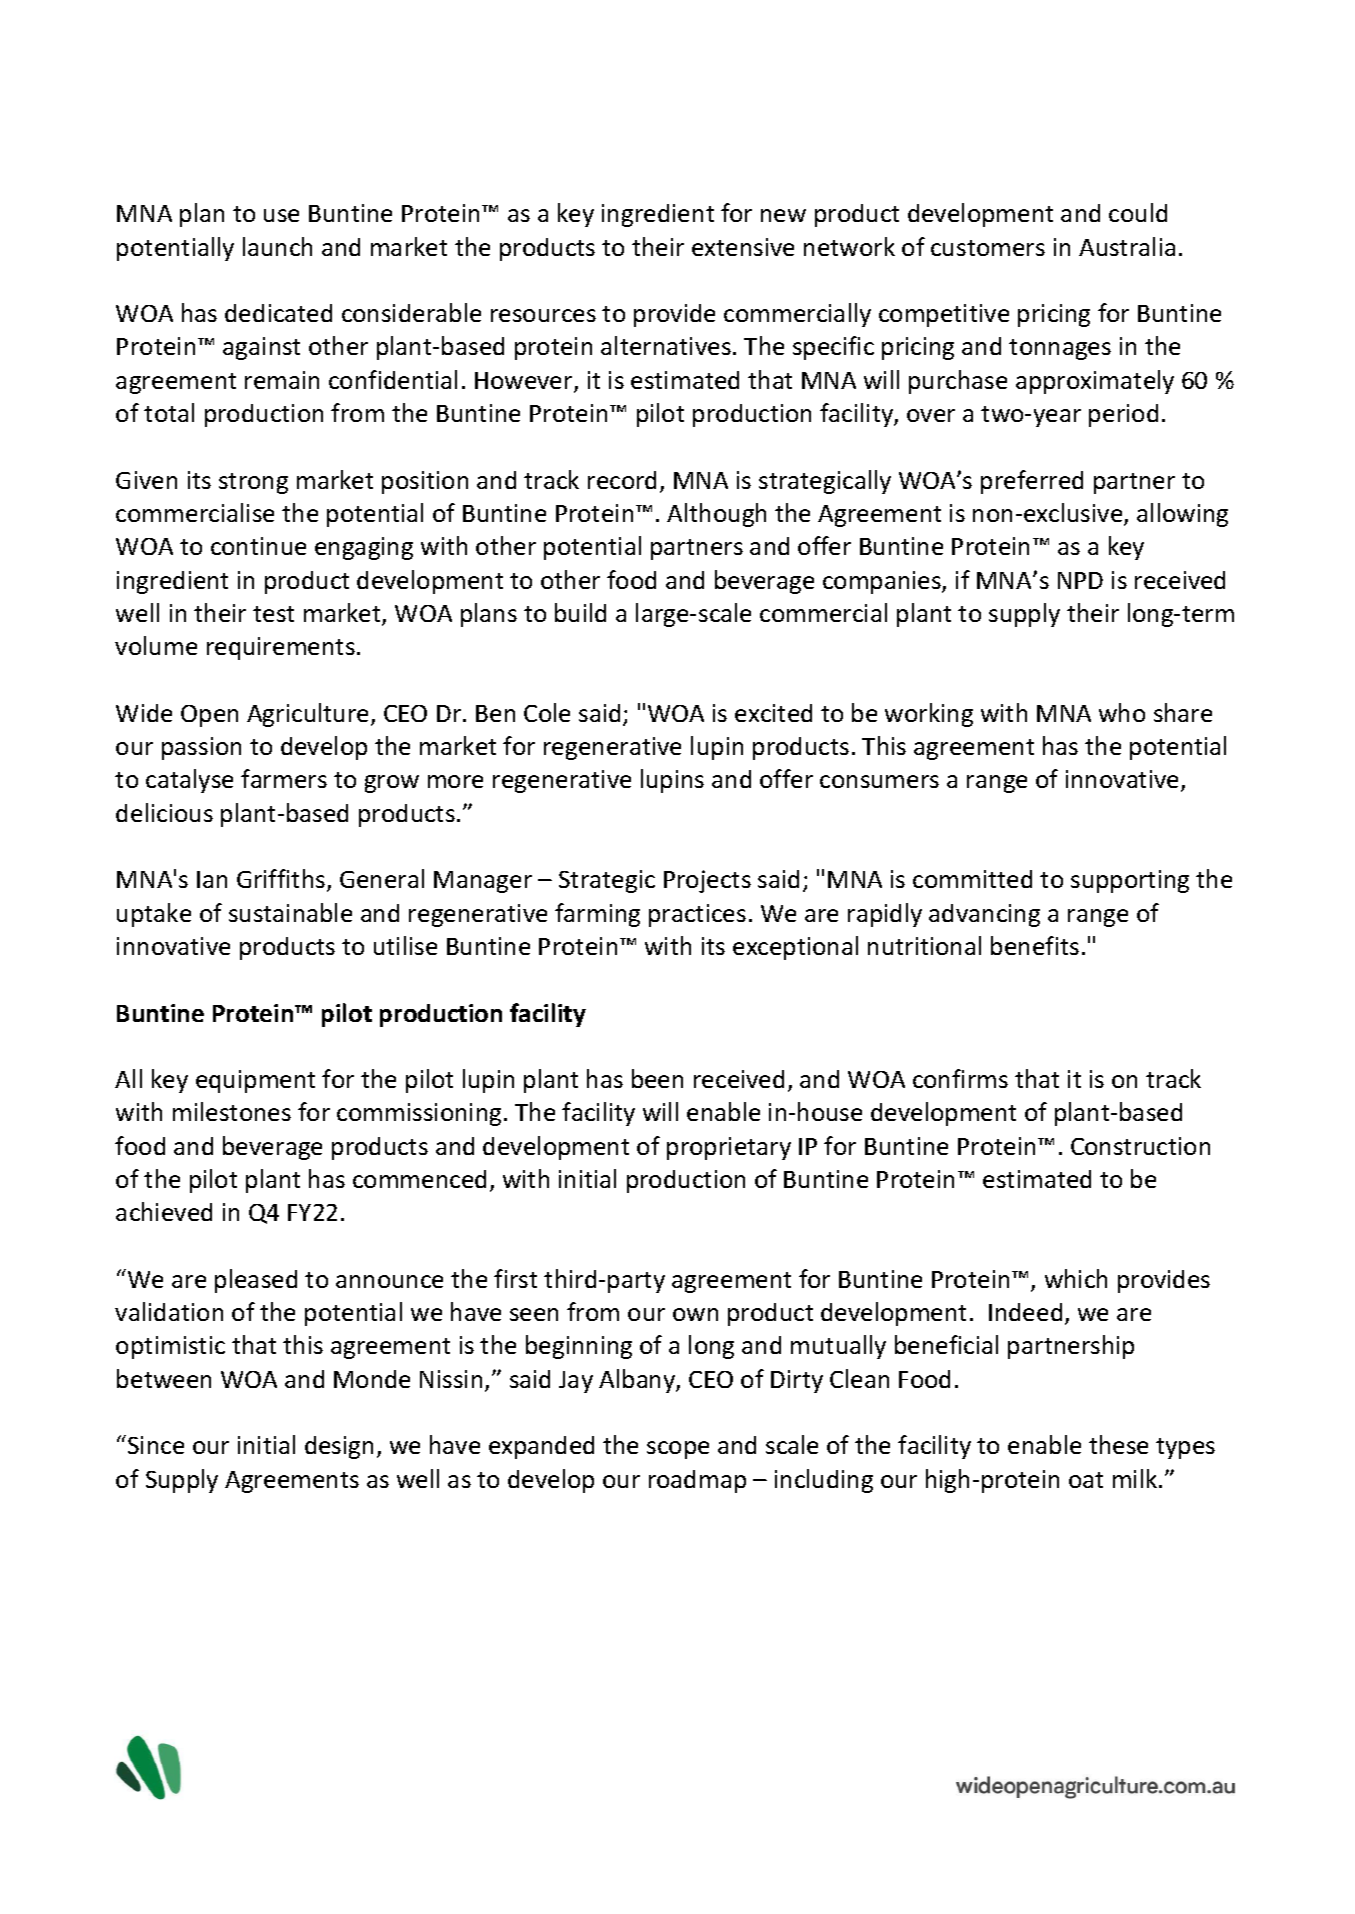 This screenshot has height=1914, width=1355. What do you see at coordinates (1127, 246) in the screenshot?
I see `Australia` at bounding box center [1127, 246].
